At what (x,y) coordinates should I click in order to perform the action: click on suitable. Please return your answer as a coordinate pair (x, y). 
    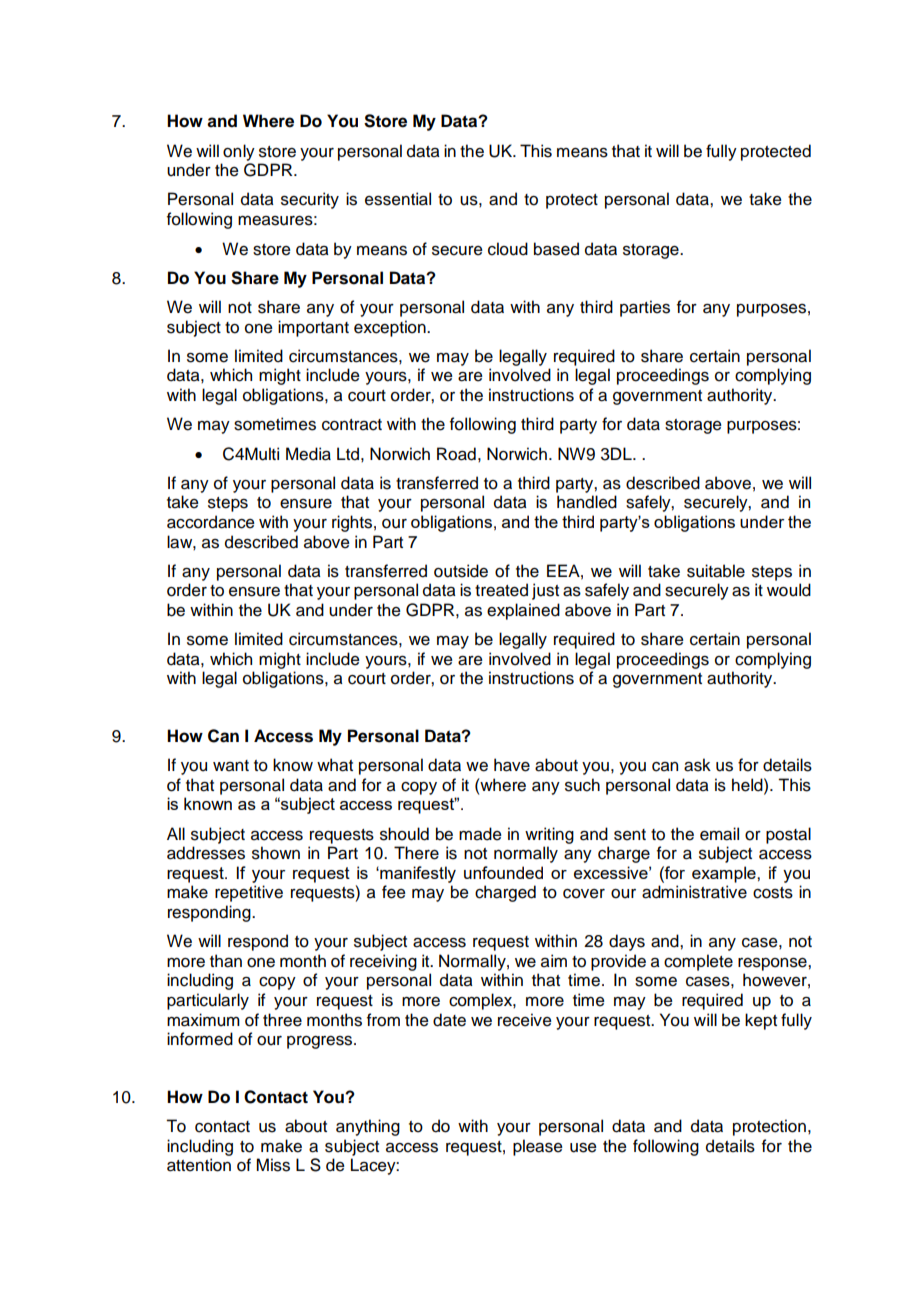
    Looking at the image, I should click on (716, 571).
